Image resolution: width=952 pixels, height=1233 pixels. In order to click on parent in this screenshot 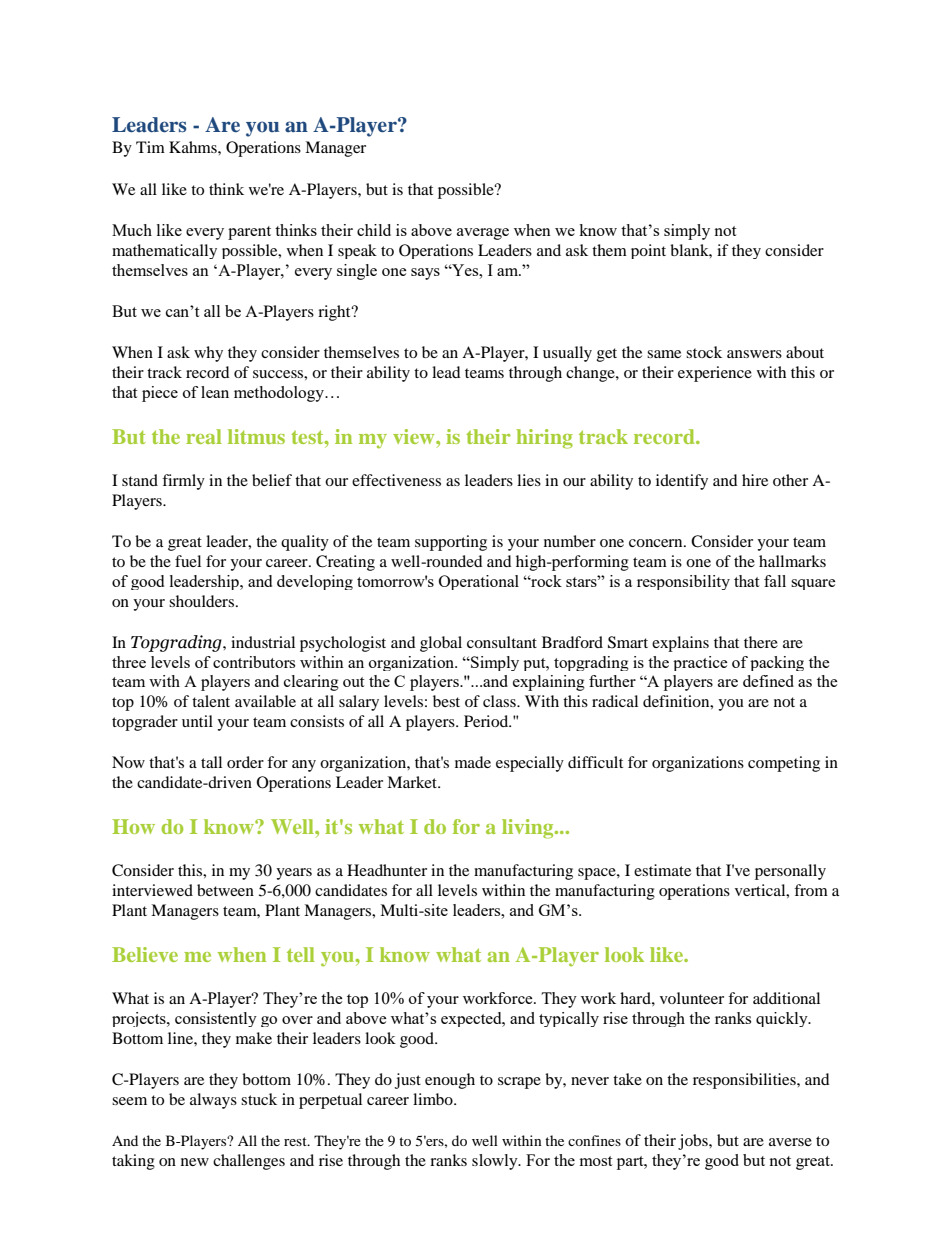, I will do `click(249, 233)`.
